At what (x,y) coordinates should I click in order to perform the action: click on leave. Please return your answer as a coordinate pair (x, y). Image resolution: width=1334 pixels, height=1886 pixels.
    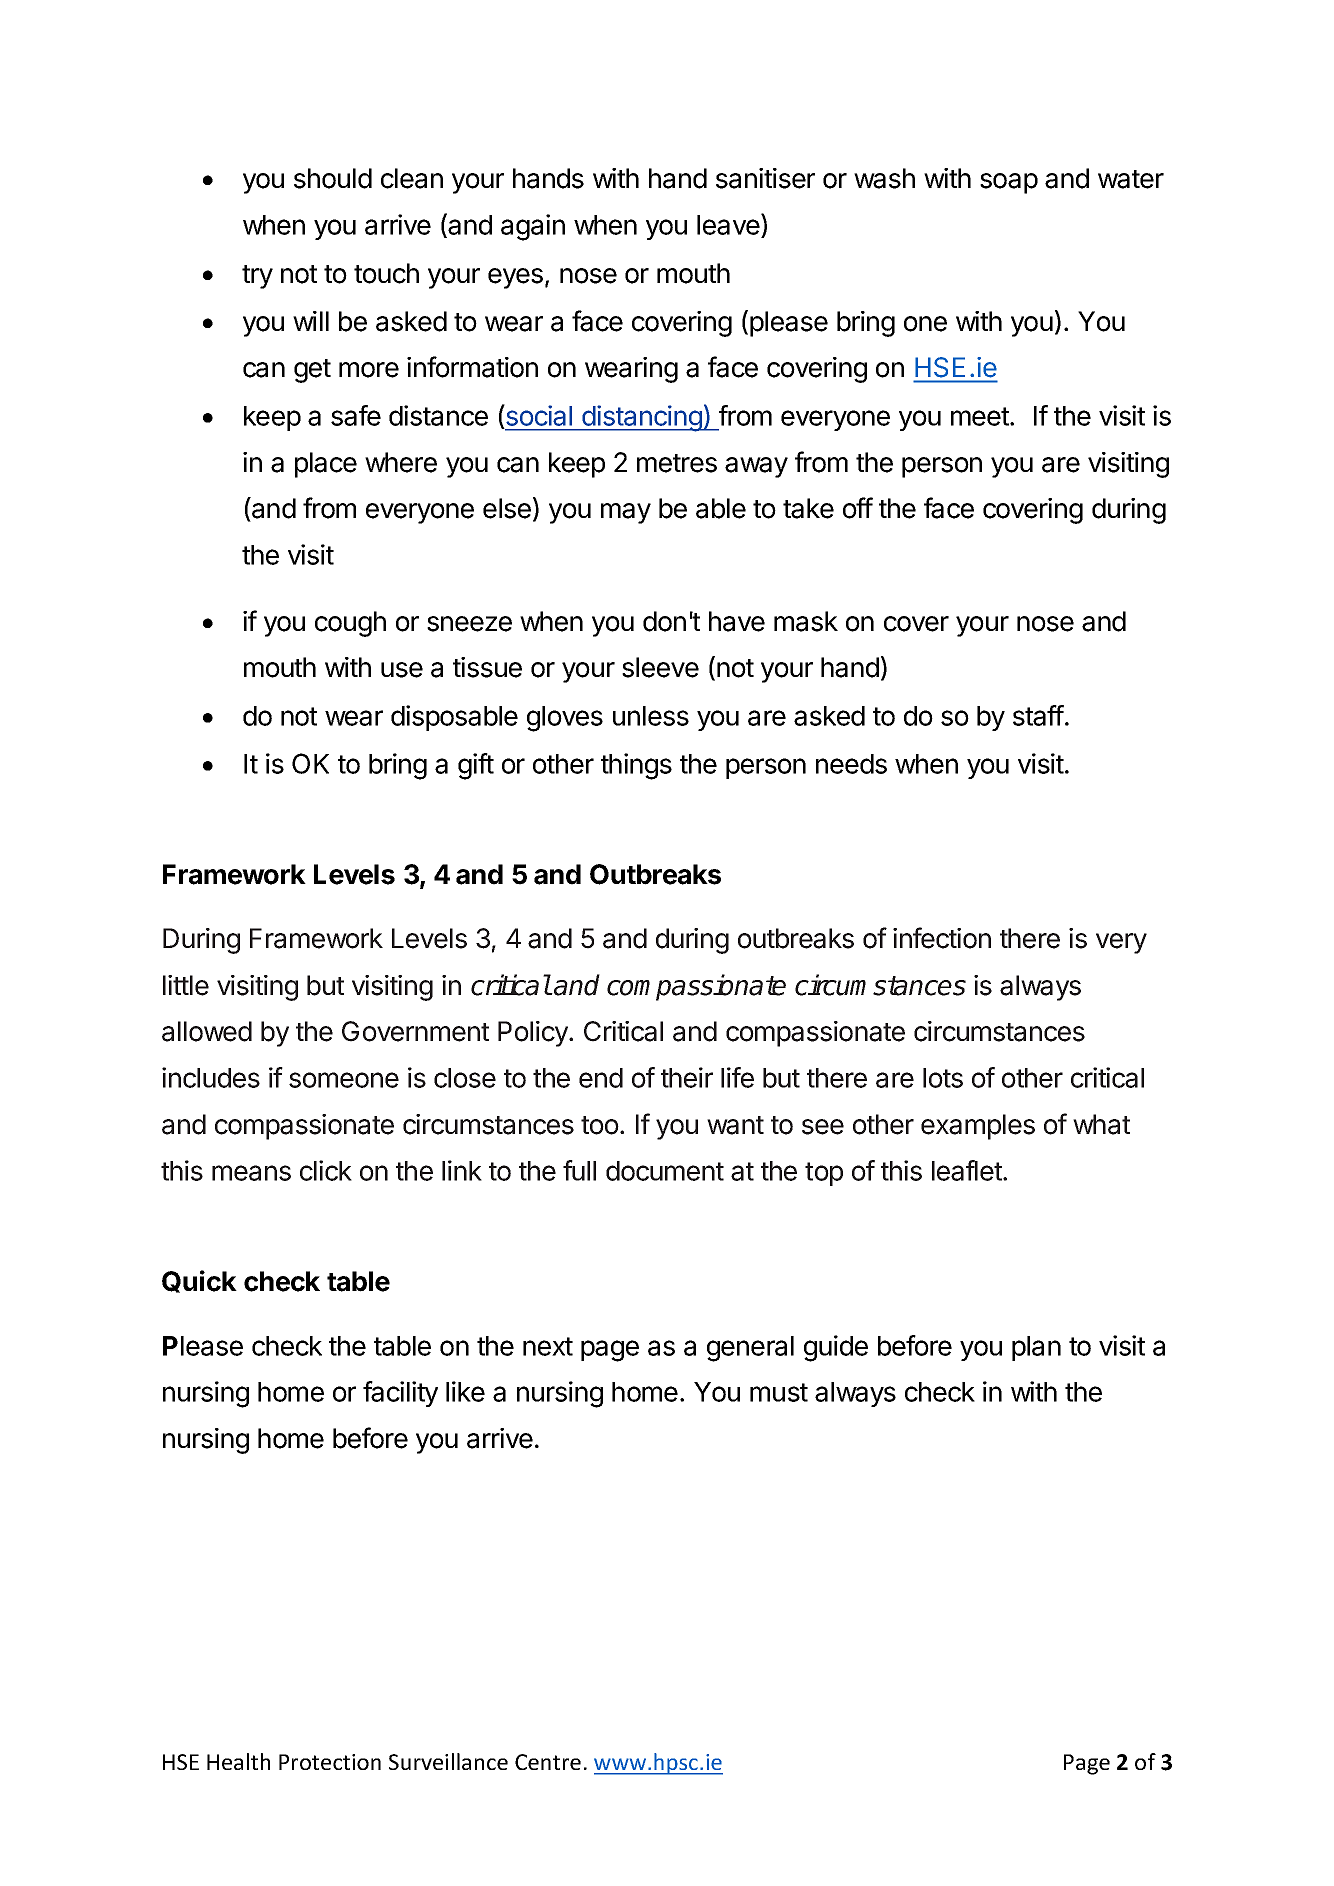
    Looking at the image, I should click on (729, 225).
